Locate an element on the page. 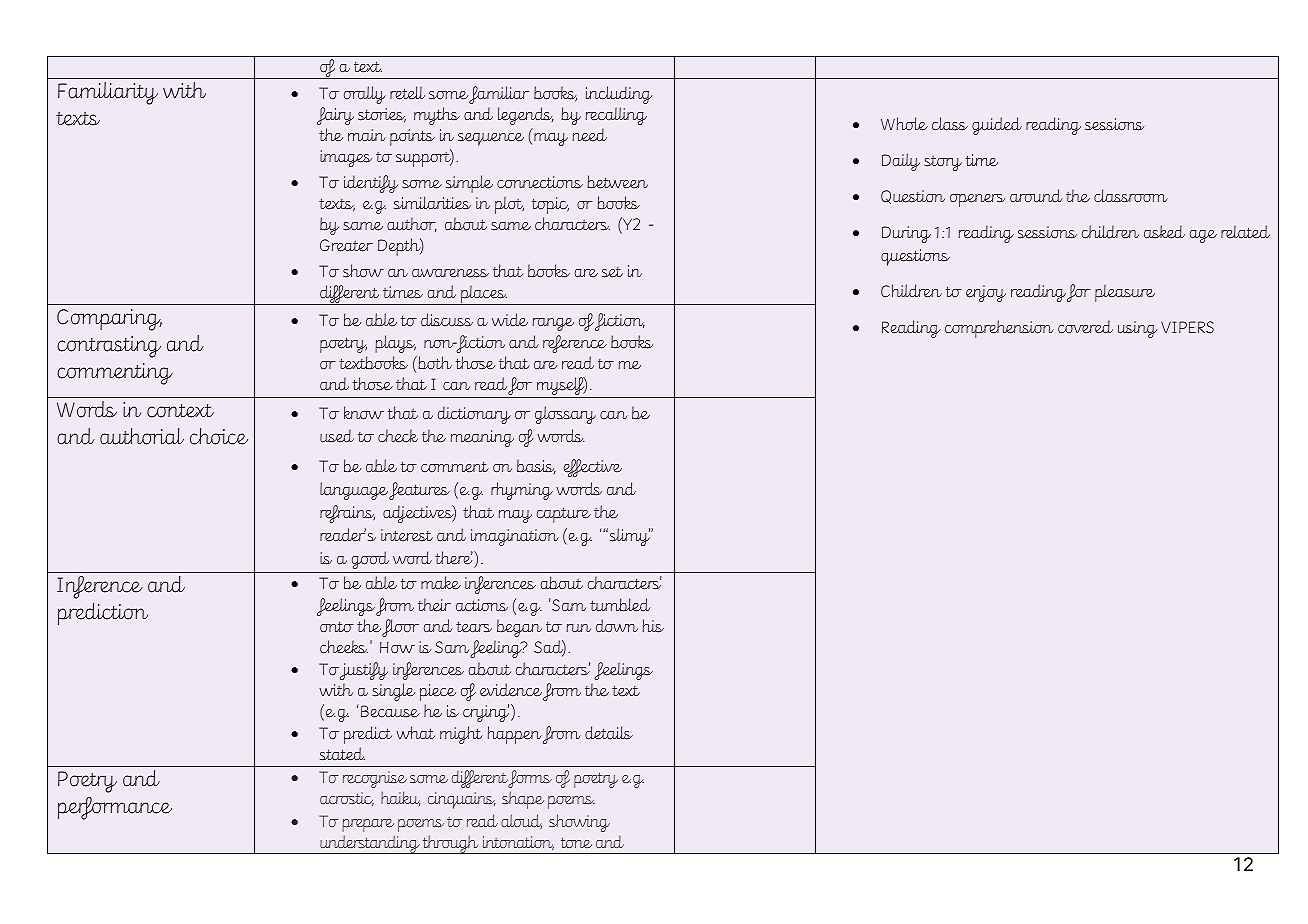 The width and height of the image is (1308, 924). effective is located at coordinates (593, 468).
